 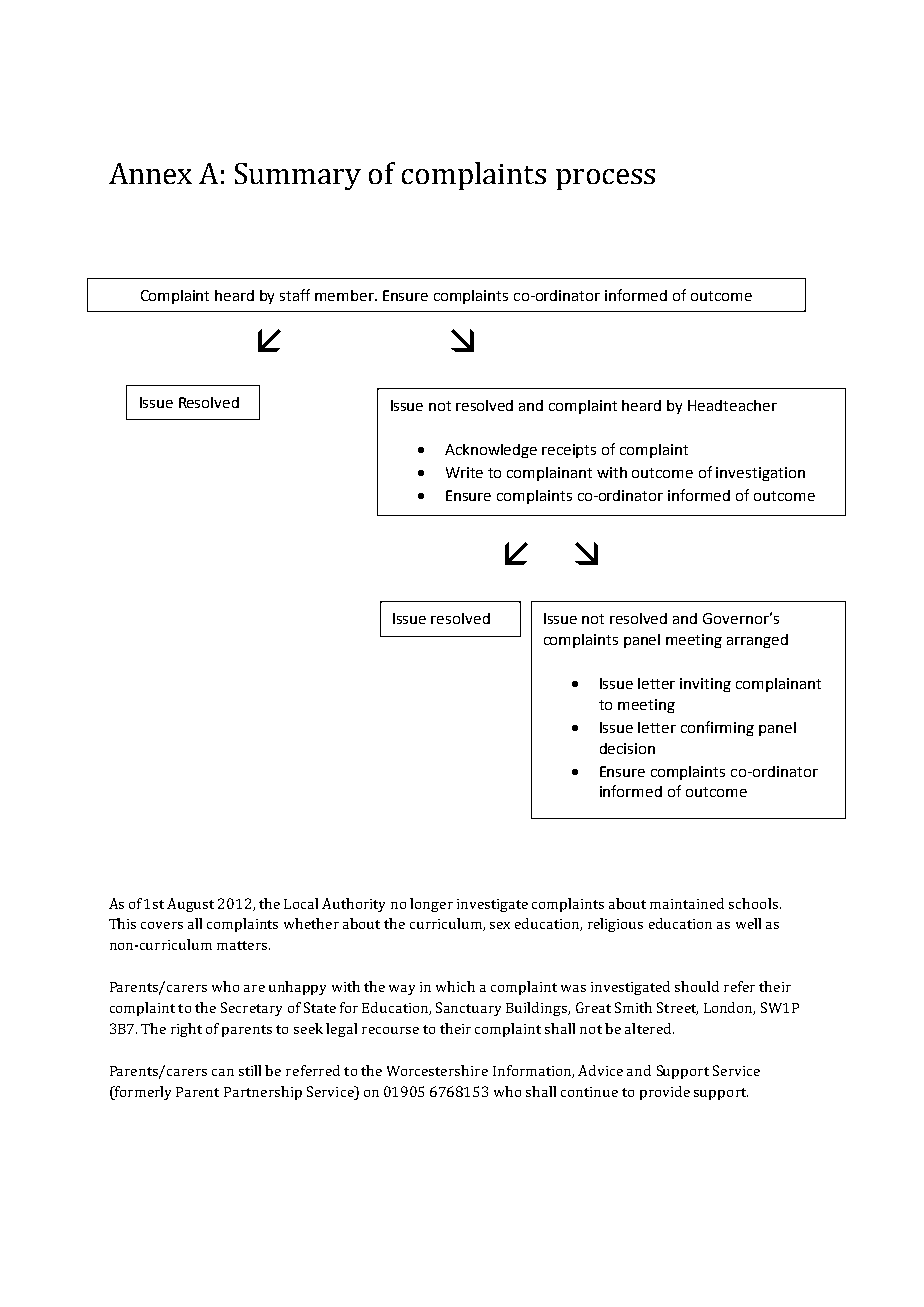 What do you see at coordinates (190, 905) in the screenshot?
I see `August` at bounding box center [190, 905].
